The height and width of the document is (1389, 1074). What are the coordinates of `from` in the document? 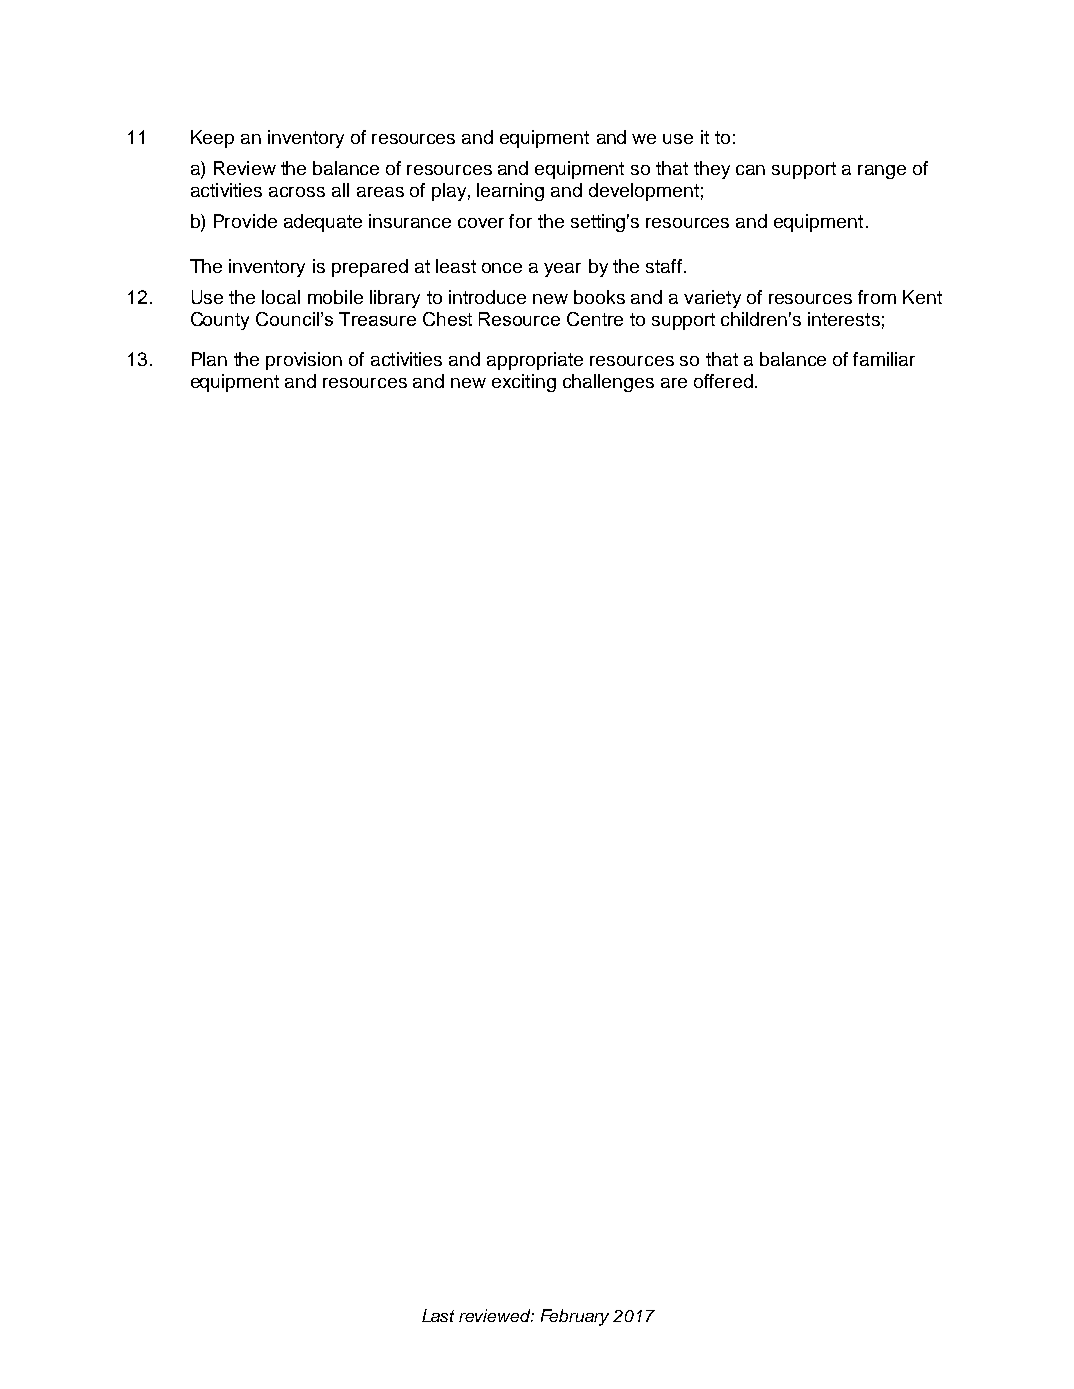 It's located at (877, 297).
